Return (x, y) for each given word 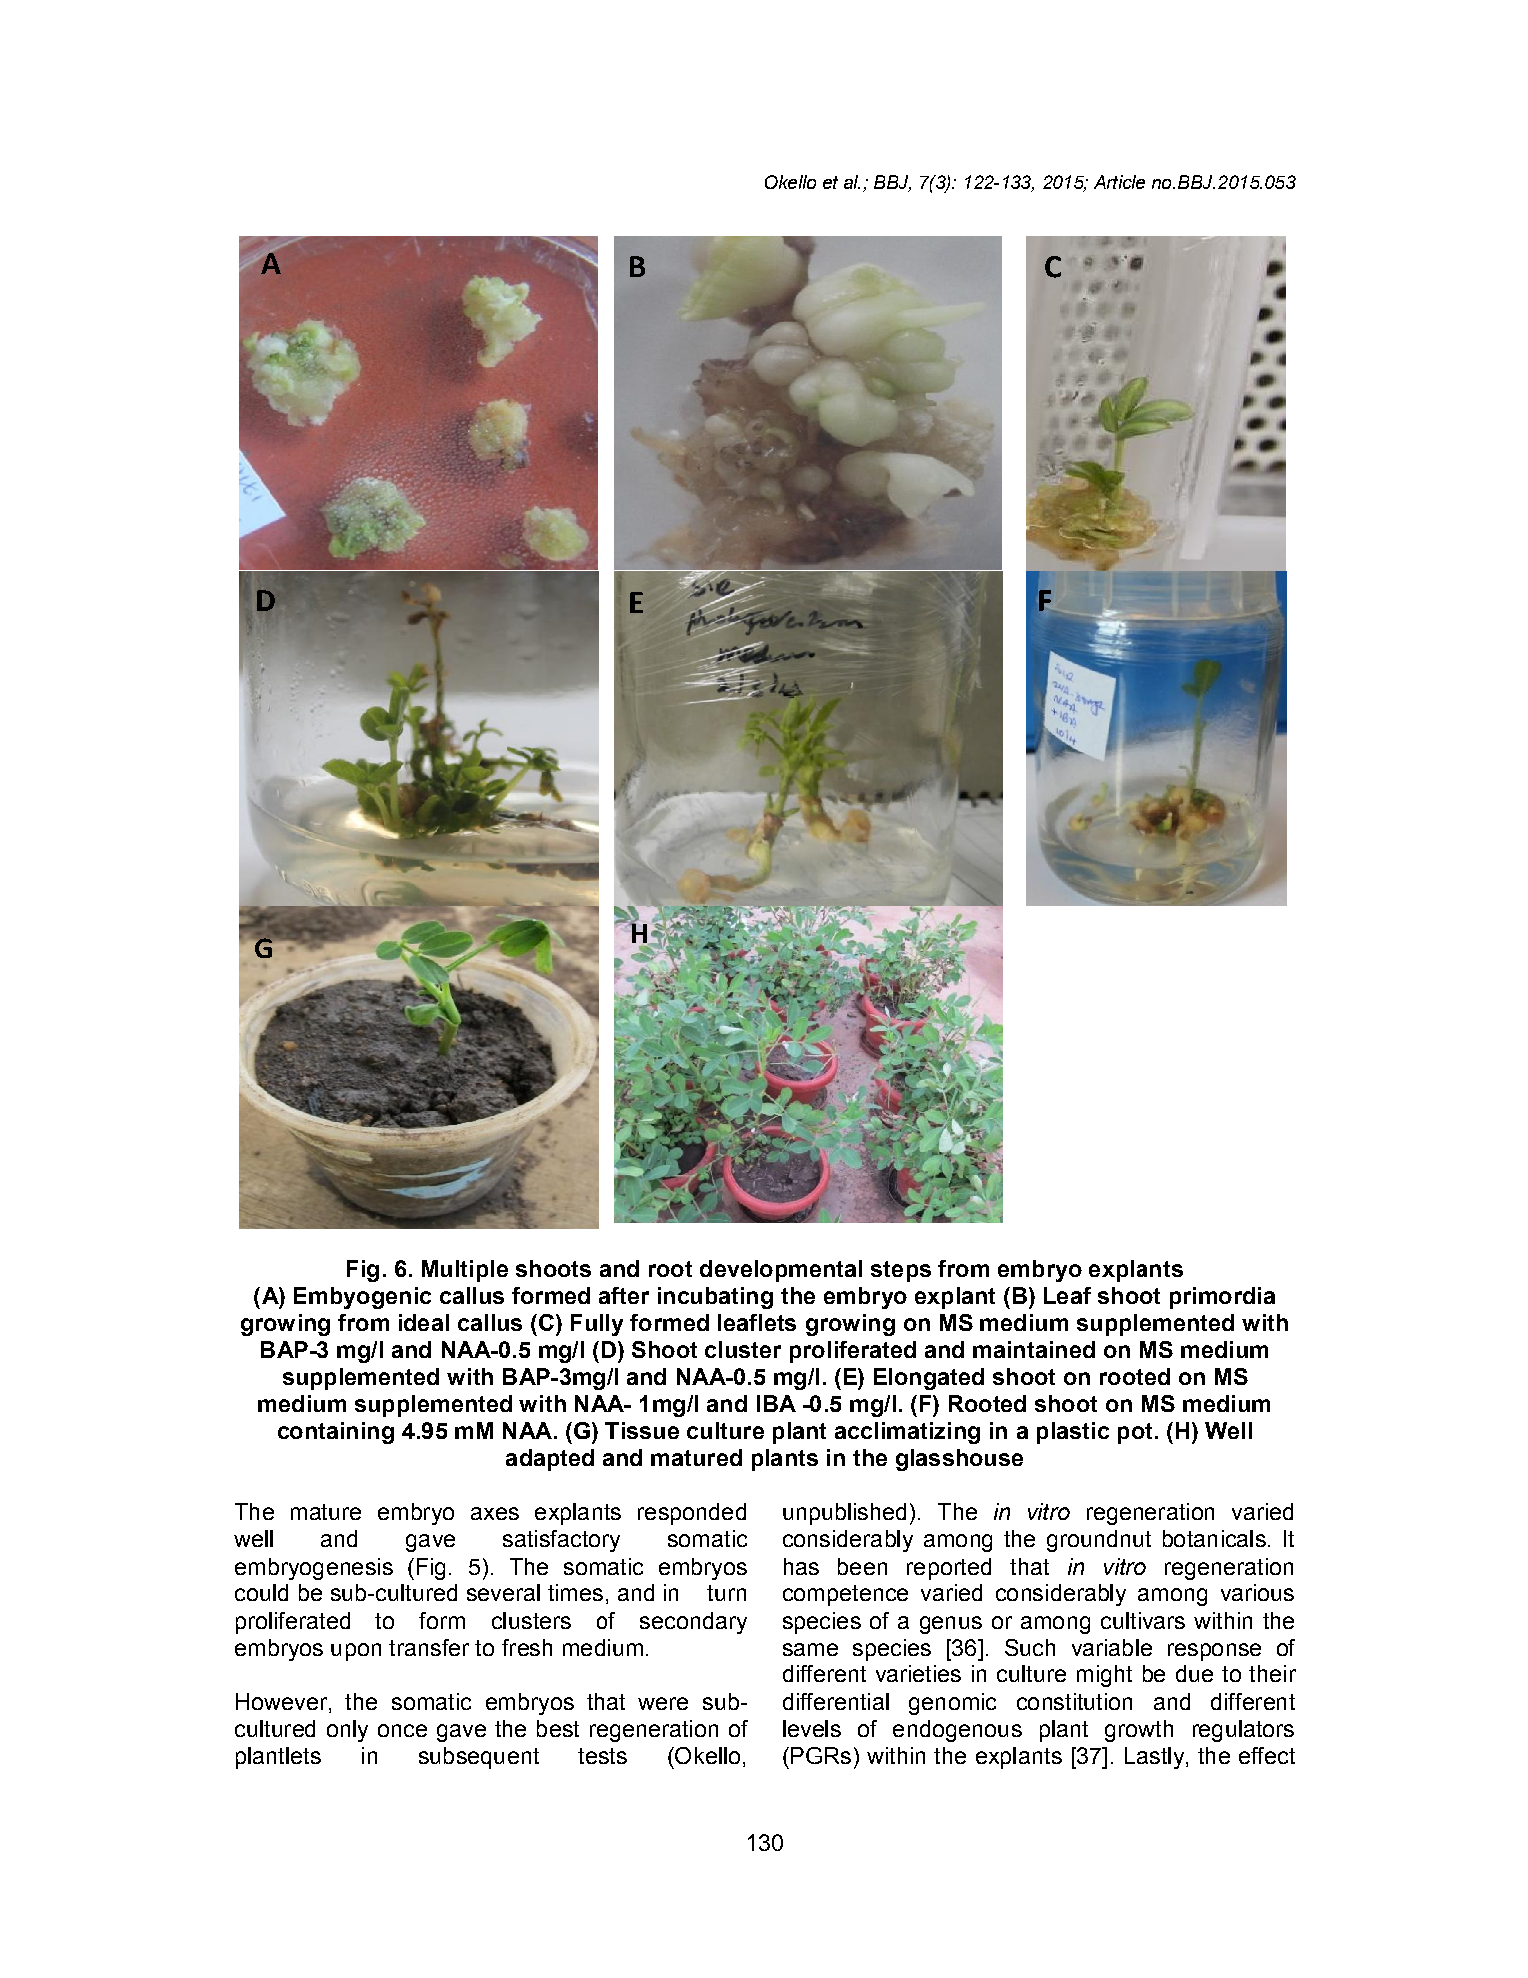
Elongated (929, 1379)
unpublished (844, 1514)
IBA (776, 1403)
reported (949, 1569)
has (801, 1566)
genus (951, 1625)
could (261, 1592)
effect (1267, 1755)
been (862, 1566)
